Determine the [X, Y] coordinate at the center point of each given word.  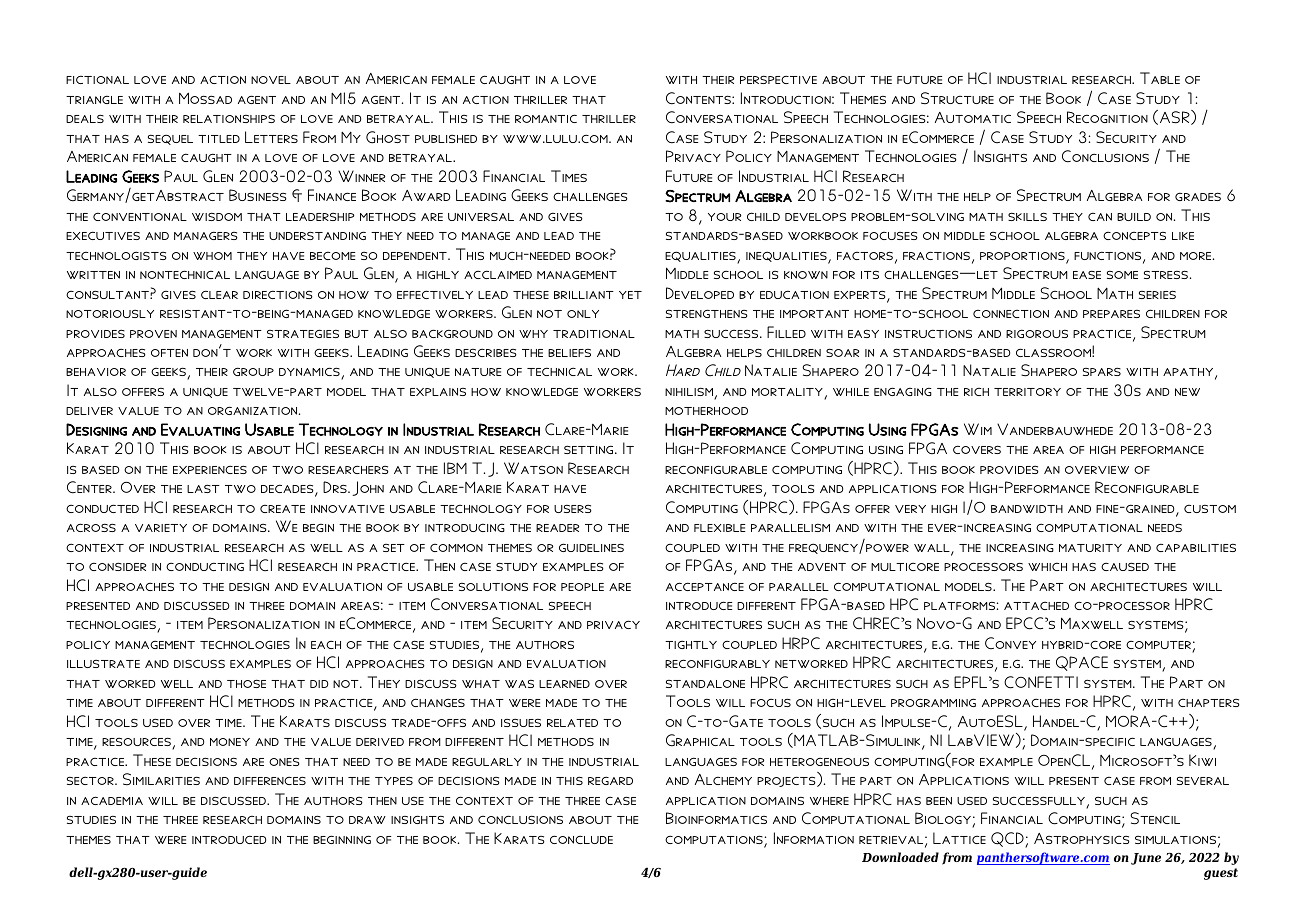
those [246, 683]
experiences [210, 469]
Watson [533, 468]
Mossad [205, 98]
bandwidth [1027, 509]
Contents [699, 98]
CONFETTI [1041, 682]
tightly [691, 644]
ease [1087, 274]
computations [715, 841]
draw [367, 820]
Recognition [1107, 117]
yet [630, 295]
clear [219, 294]
